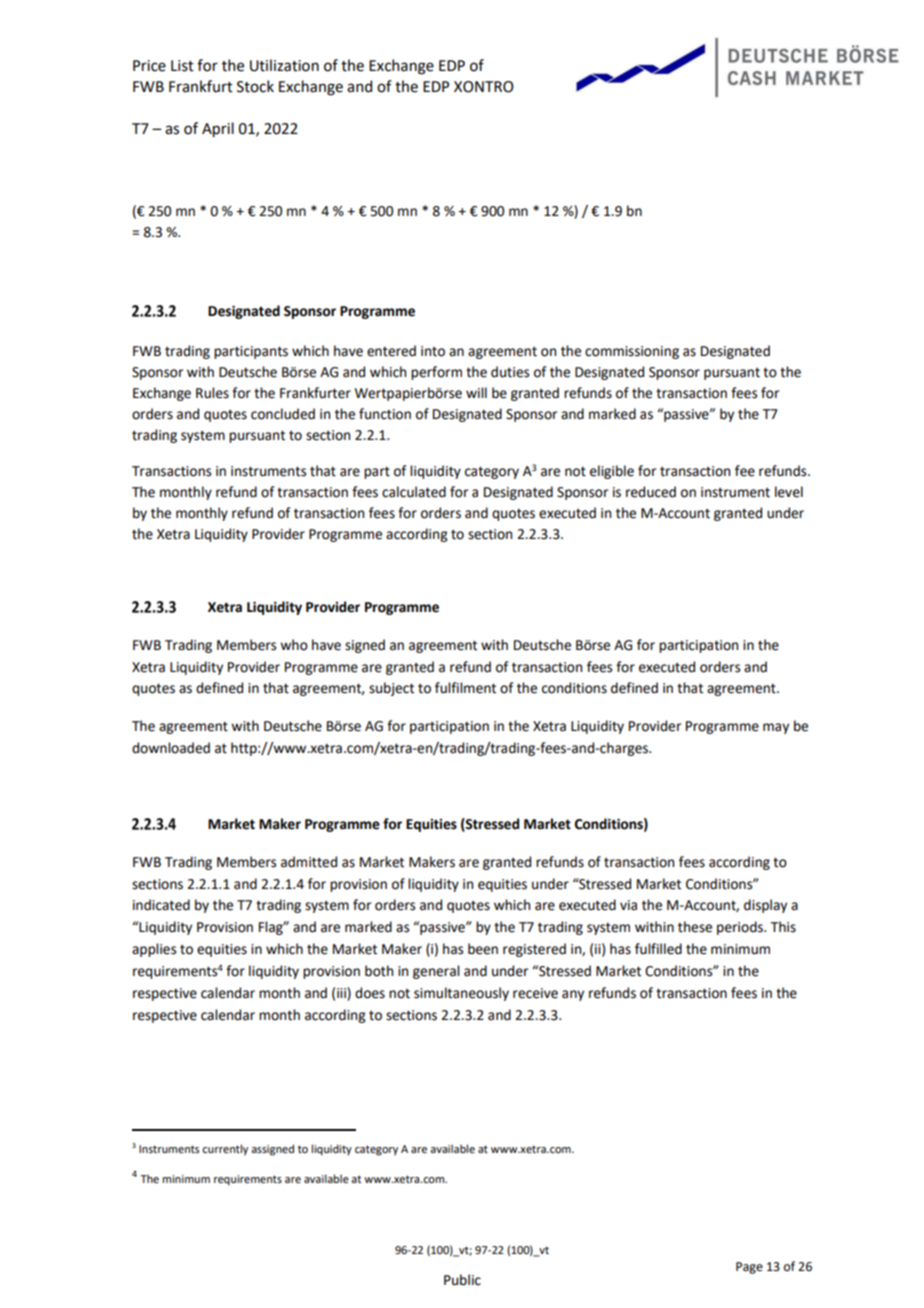 This screenshot has width=924, height=1308. What do you see at coordinates (414, 492) in the screenshot?
I see `calculated` at bounding box center [414, 492].
